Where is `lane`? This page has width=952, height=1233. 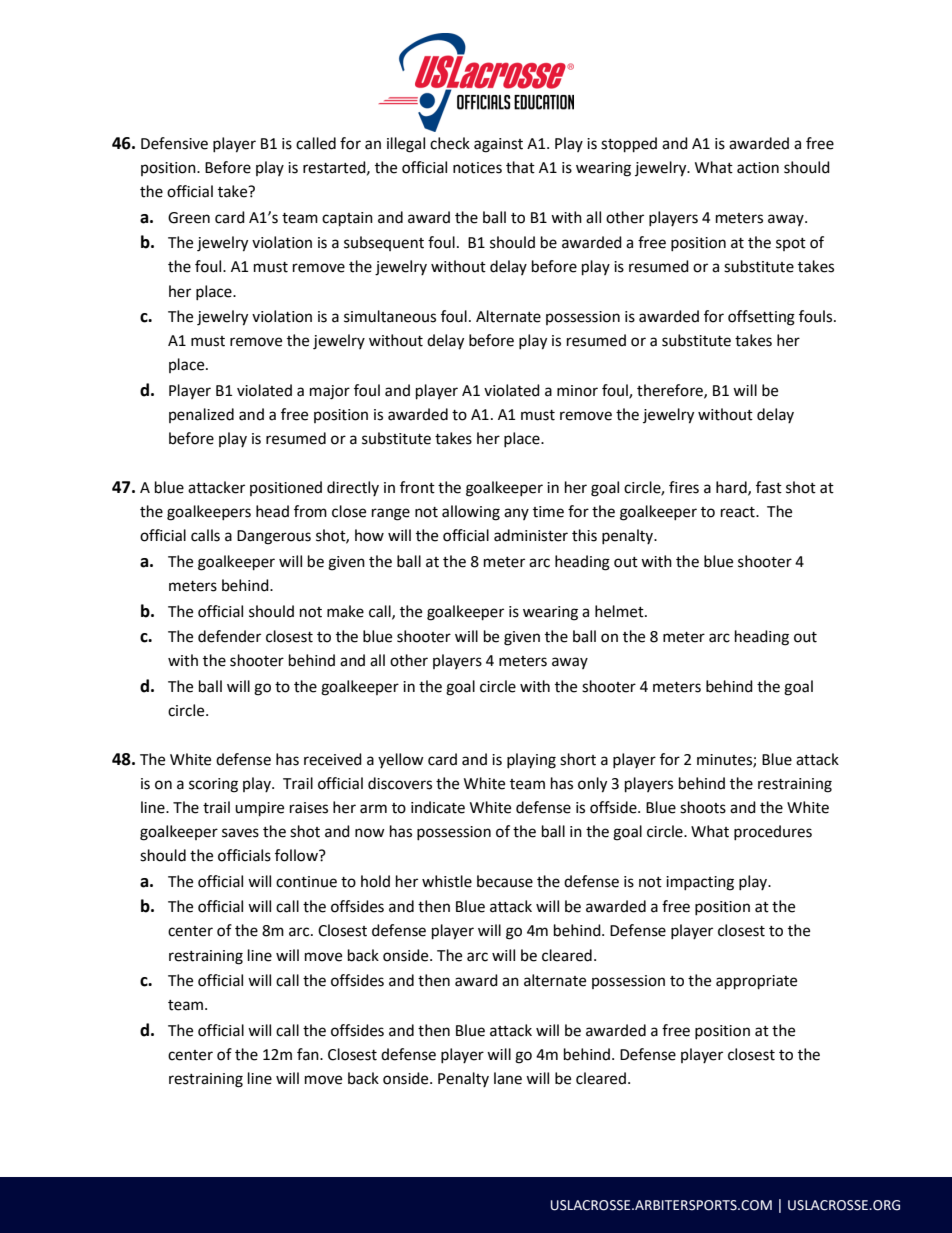
lane is located at coordinates (508, 1078).
